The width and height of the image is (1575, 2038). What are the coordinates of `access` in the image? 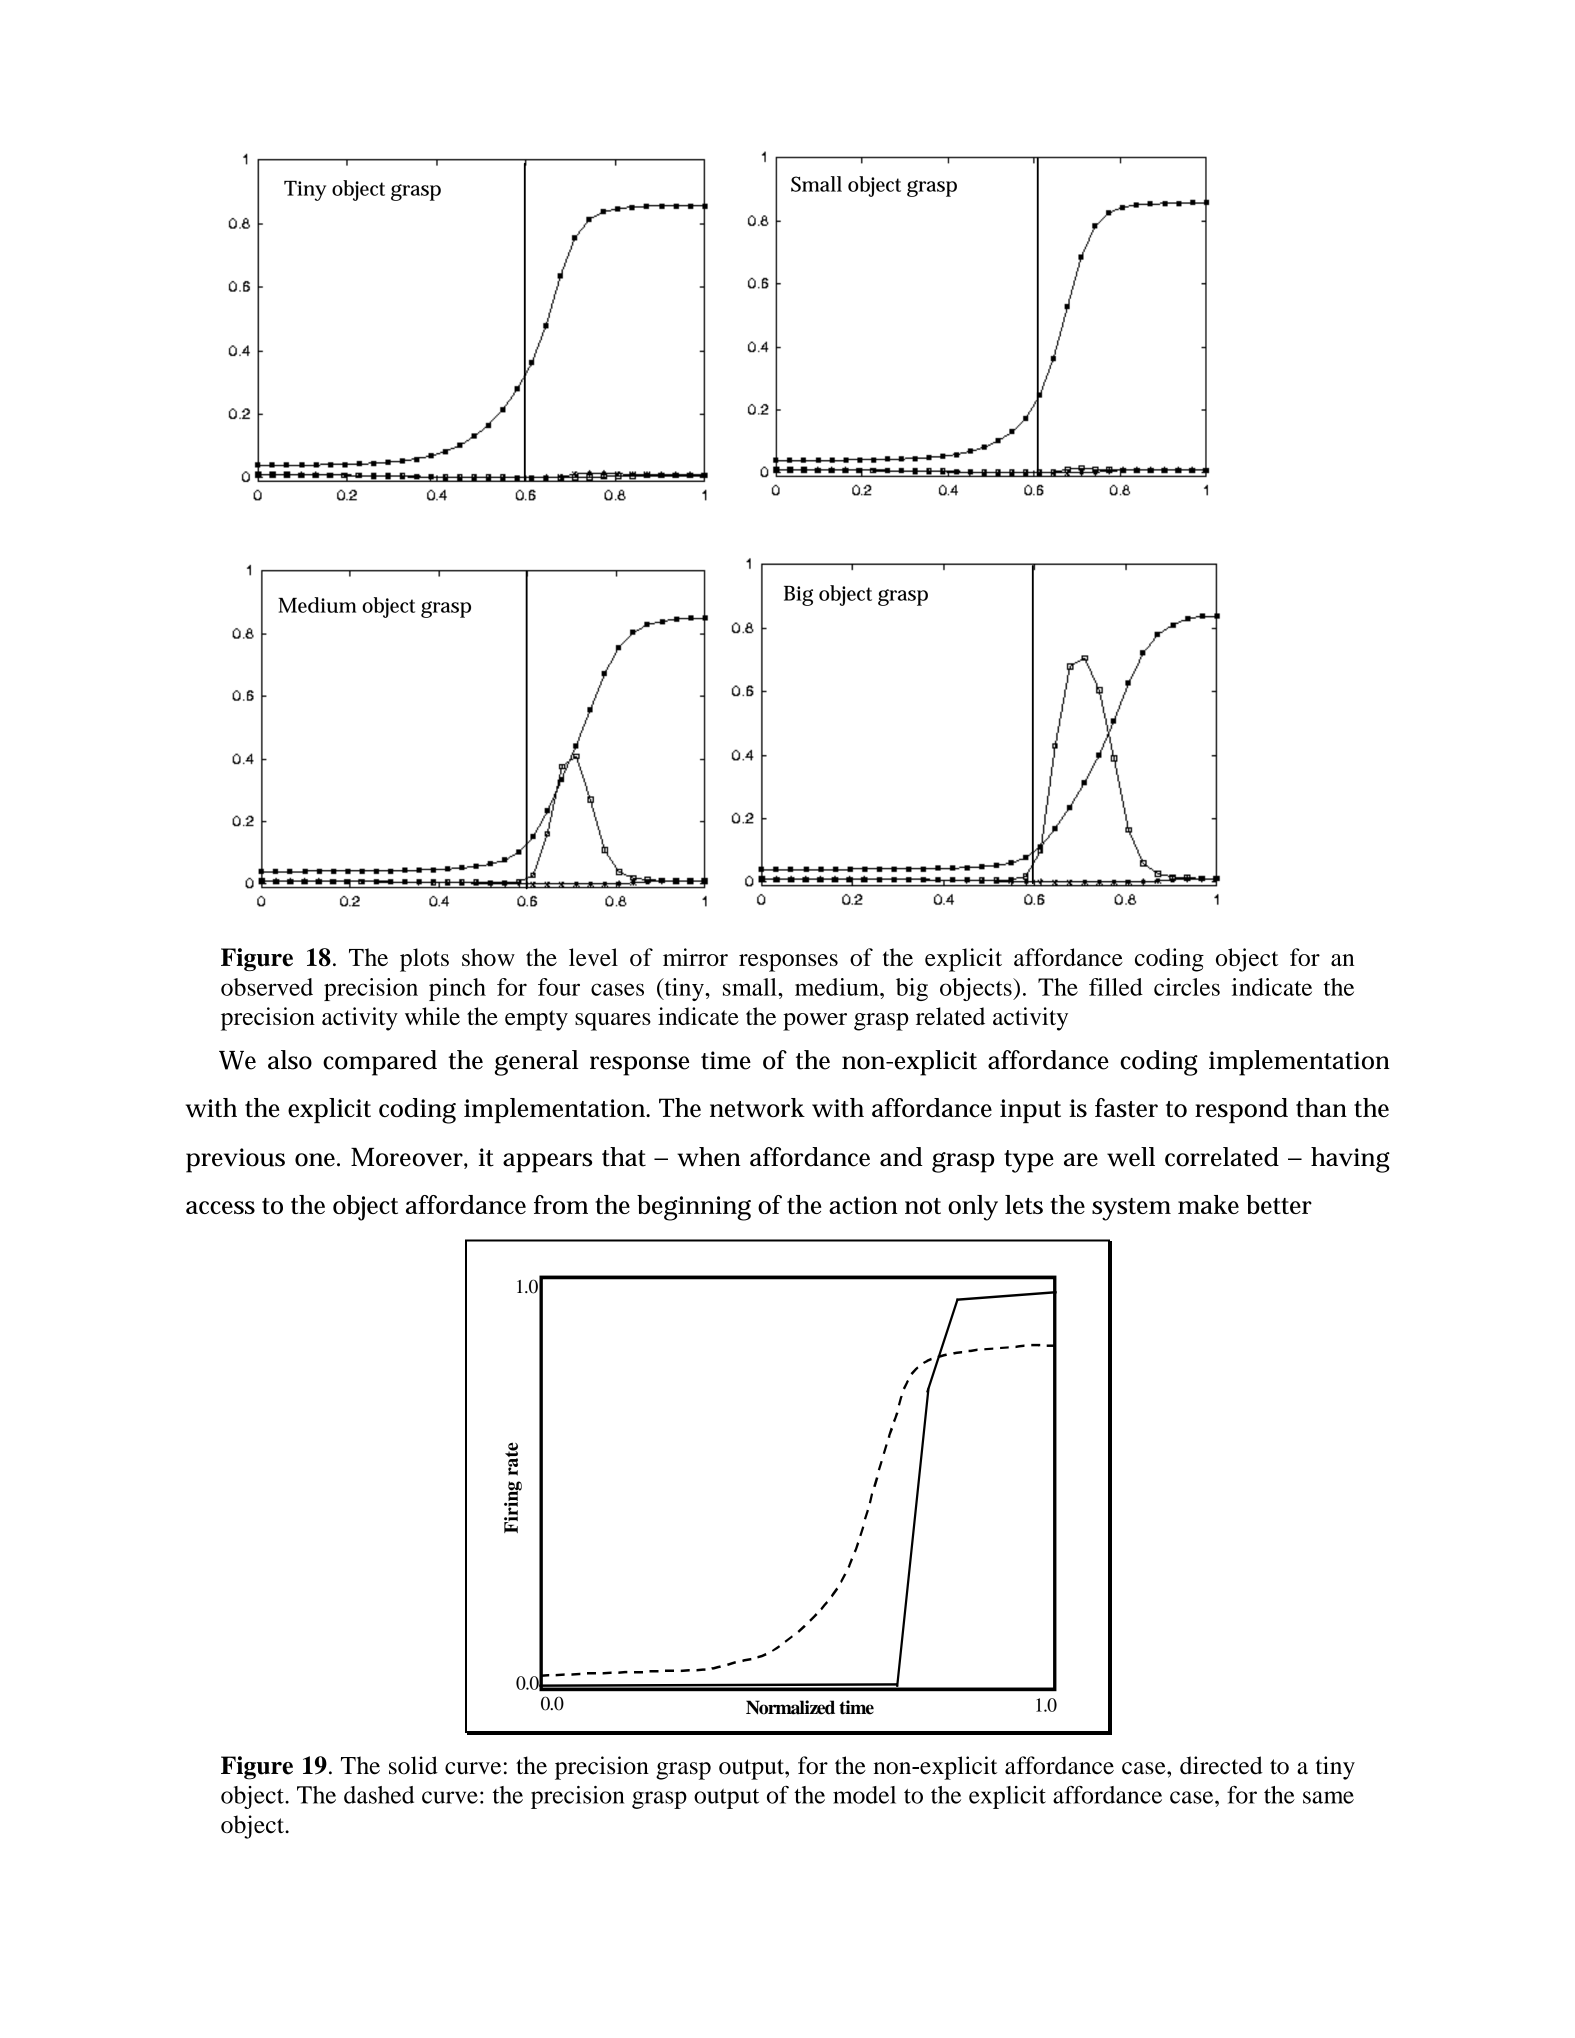 It's located at (220, 1207).
